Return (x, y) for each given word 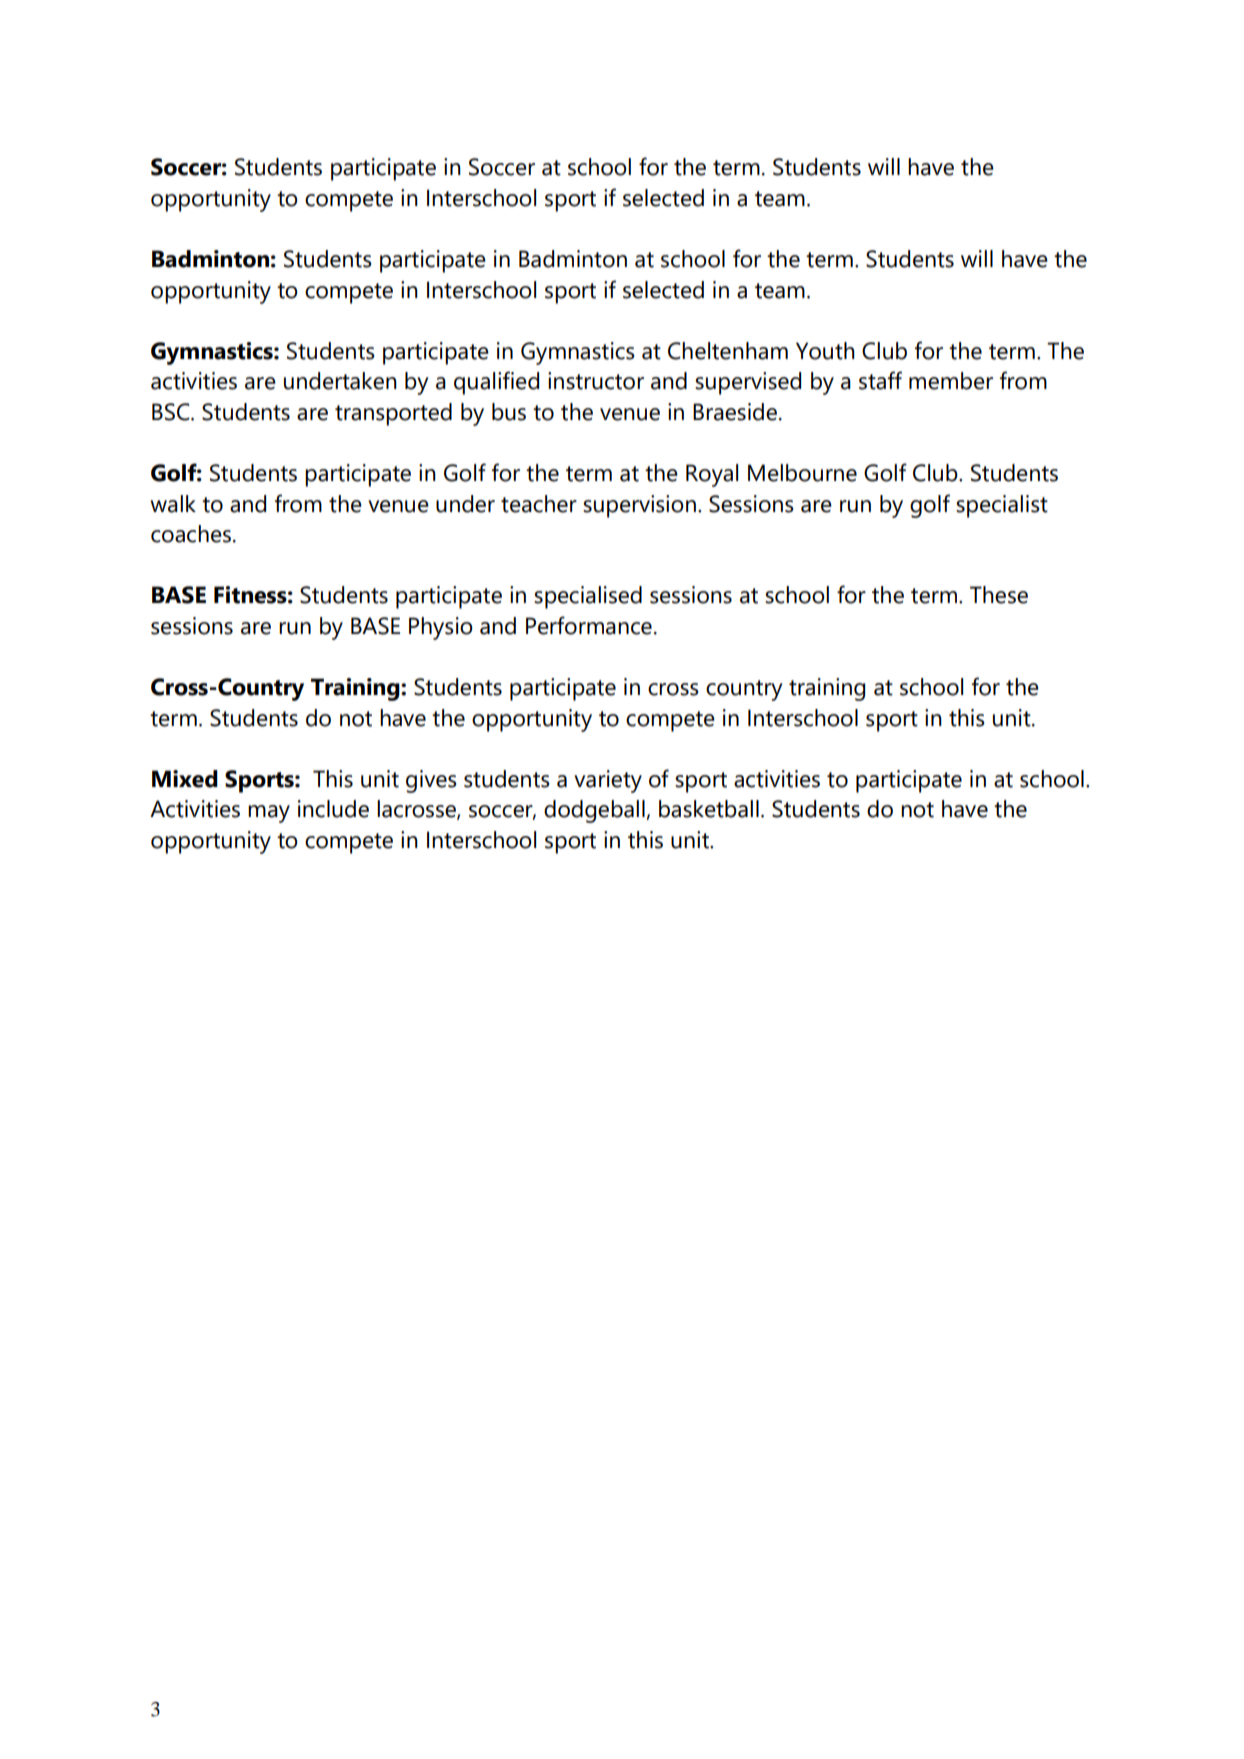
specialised (588, 597)
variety (608, 781)
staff (880, 380)
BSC (172, 412)
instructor (596, 381)
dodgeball (595, 811)
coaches (191, 534)
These (999, 595)
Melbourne (802, 473)
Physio (441, 628)
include (333, 809)
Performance (589, 625)
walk (173, 504)
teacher (539, 504)
